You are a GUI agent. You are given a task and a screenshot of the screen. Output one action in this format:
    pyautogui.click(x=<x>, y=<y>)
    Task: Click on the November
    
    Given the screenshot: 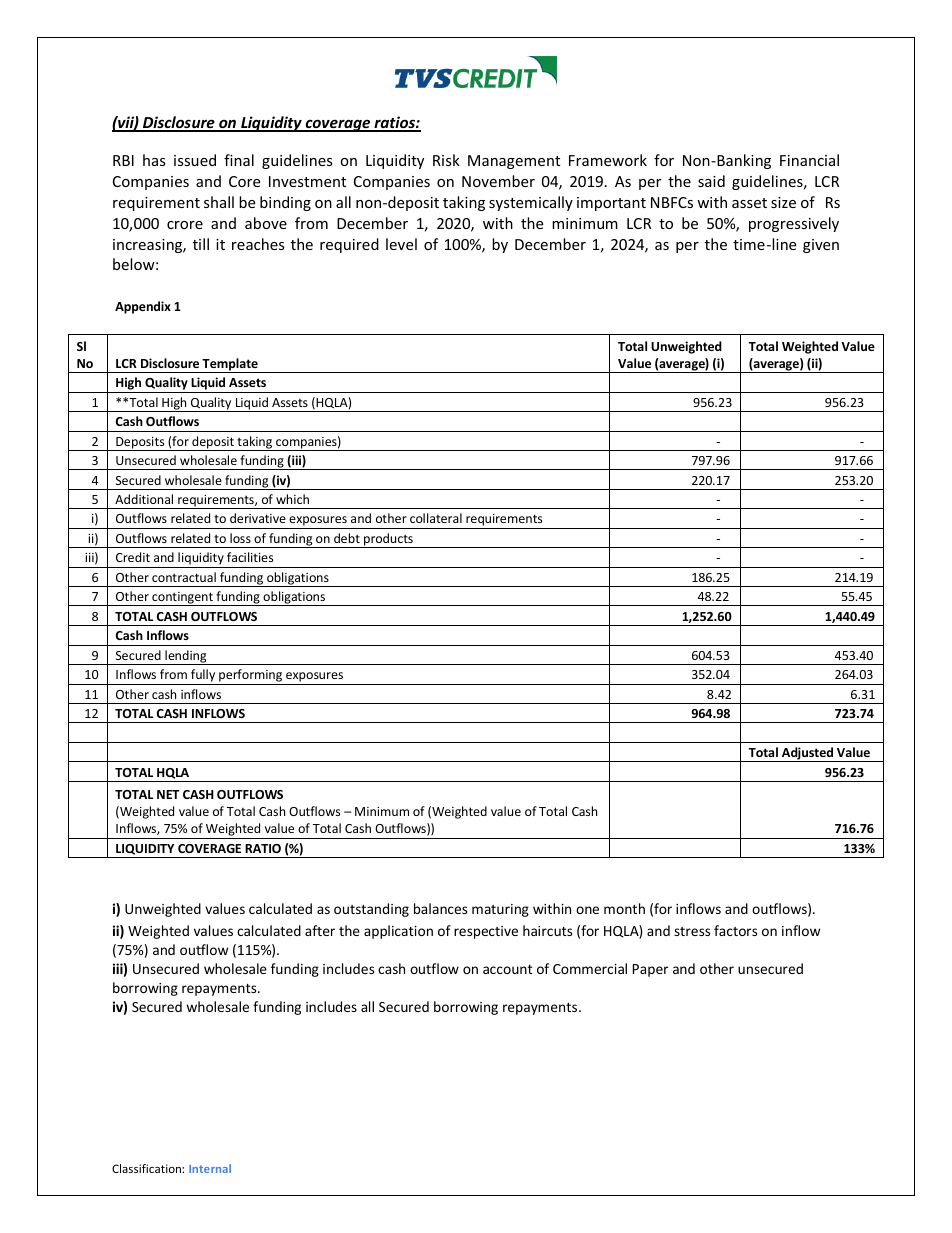 What is the action you would take?
    pyautogui.click(x=498, y=181)
